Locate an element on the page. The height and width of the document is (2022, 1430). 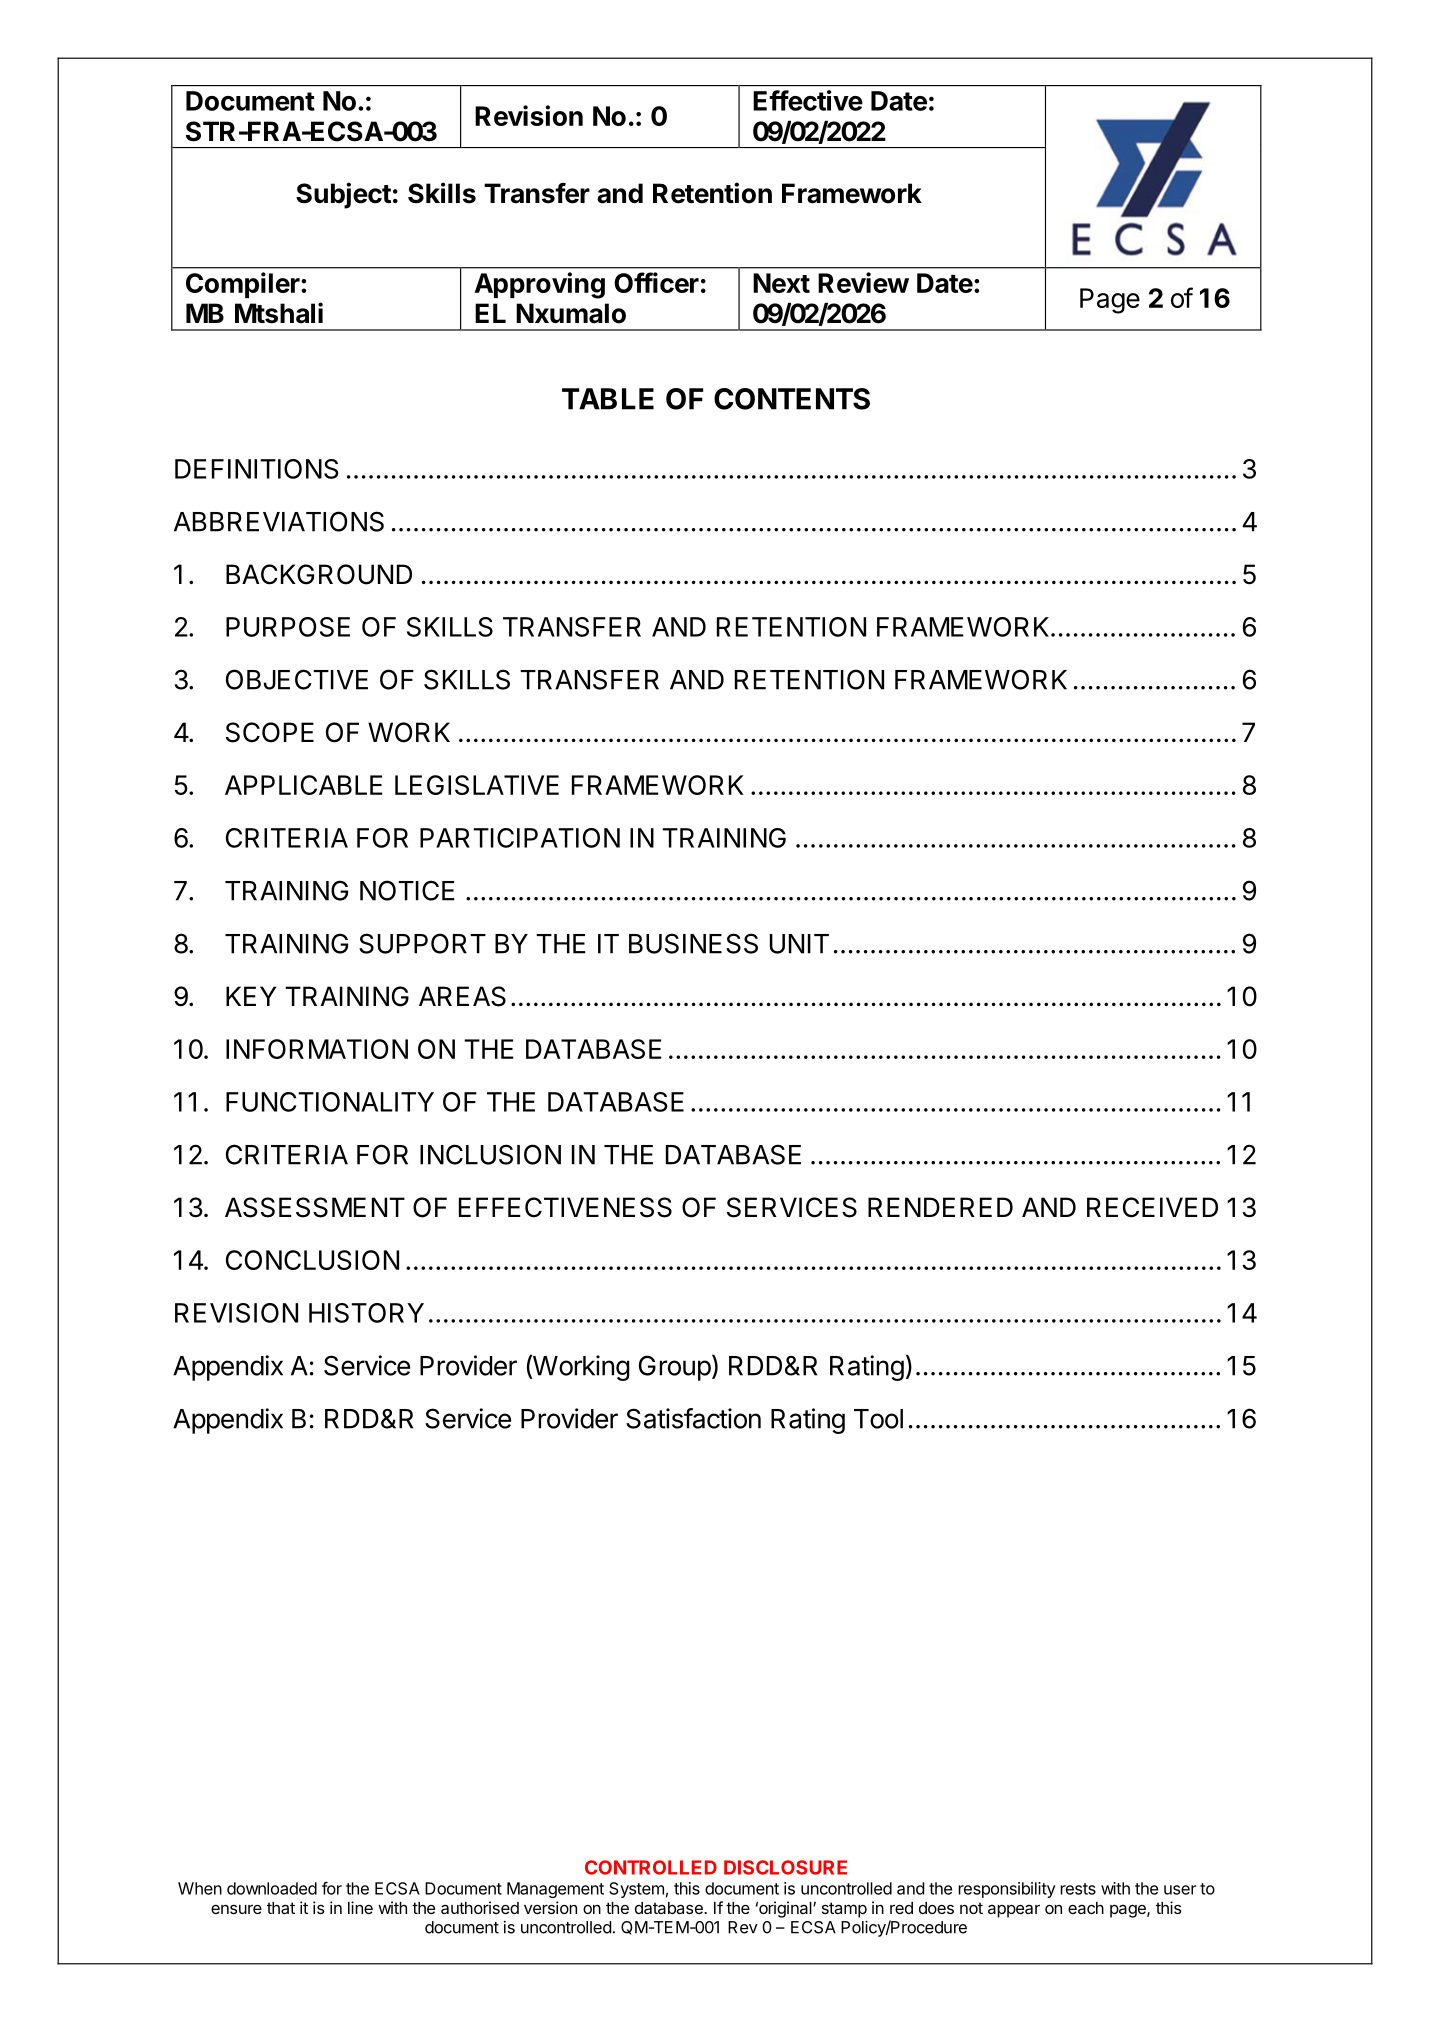
RECEIVED is located at coordinates (1152, 1207).
